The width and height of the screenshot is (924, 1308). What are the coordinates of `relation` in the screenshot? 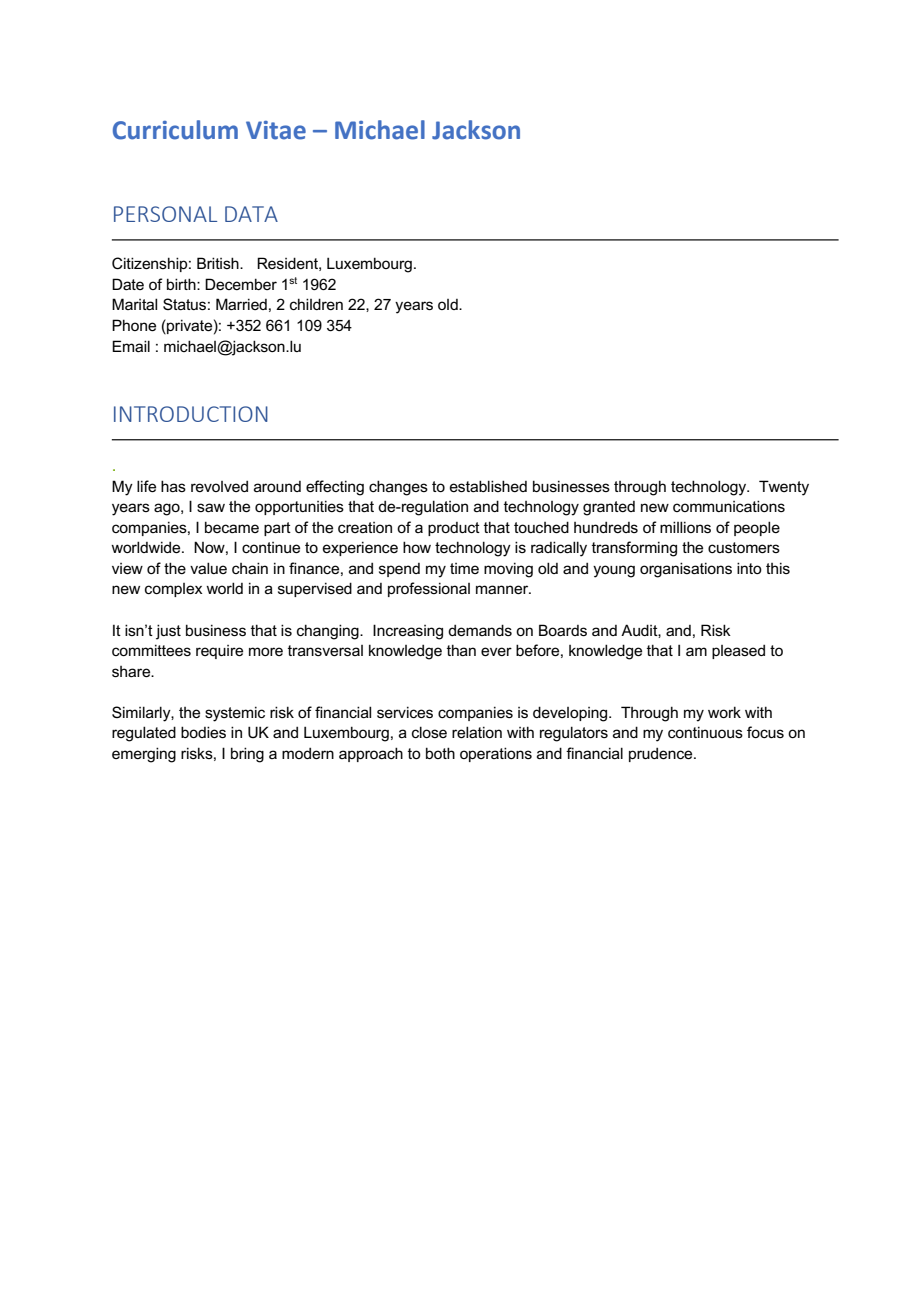 It's located at (477, 732).
